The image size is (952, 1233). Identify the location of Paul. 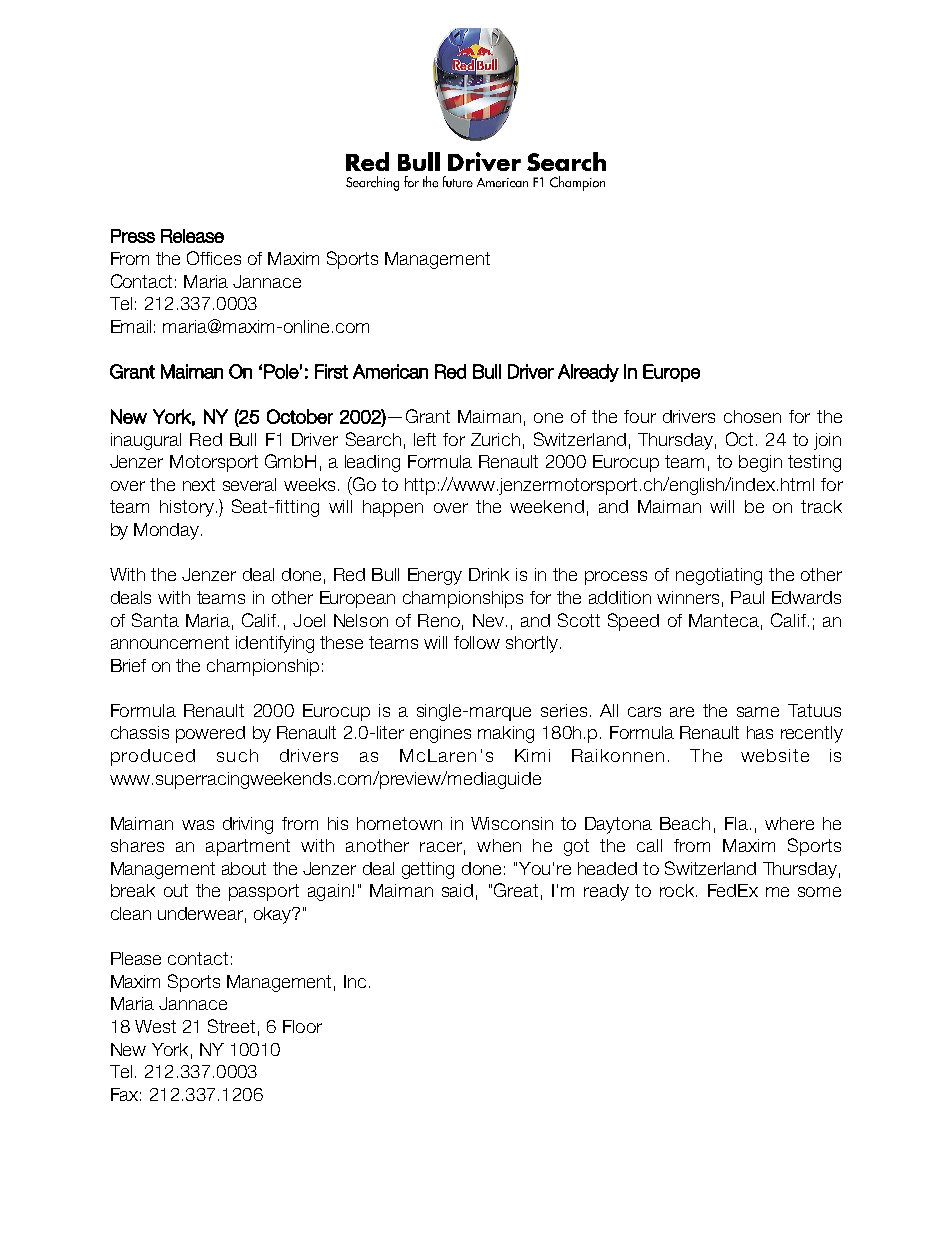
(747, 597).
